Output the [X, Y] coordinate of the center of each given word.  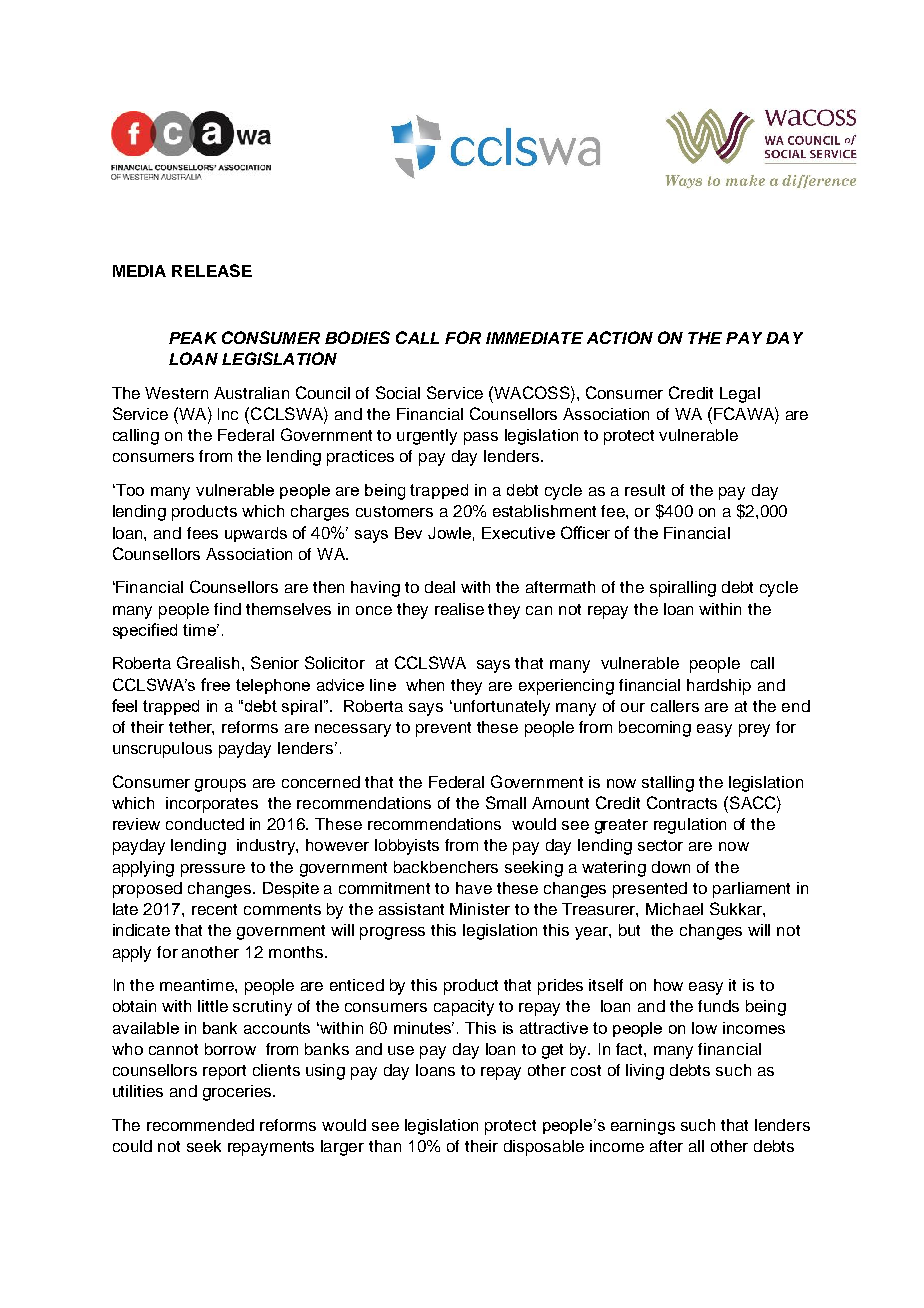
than [385, 1146]
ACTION [620, 337]
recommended [200, 1125]
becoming [655, 729]
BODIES [357, 337]
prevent [443, 729]
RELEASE [212, 270]
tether [191, 728]
